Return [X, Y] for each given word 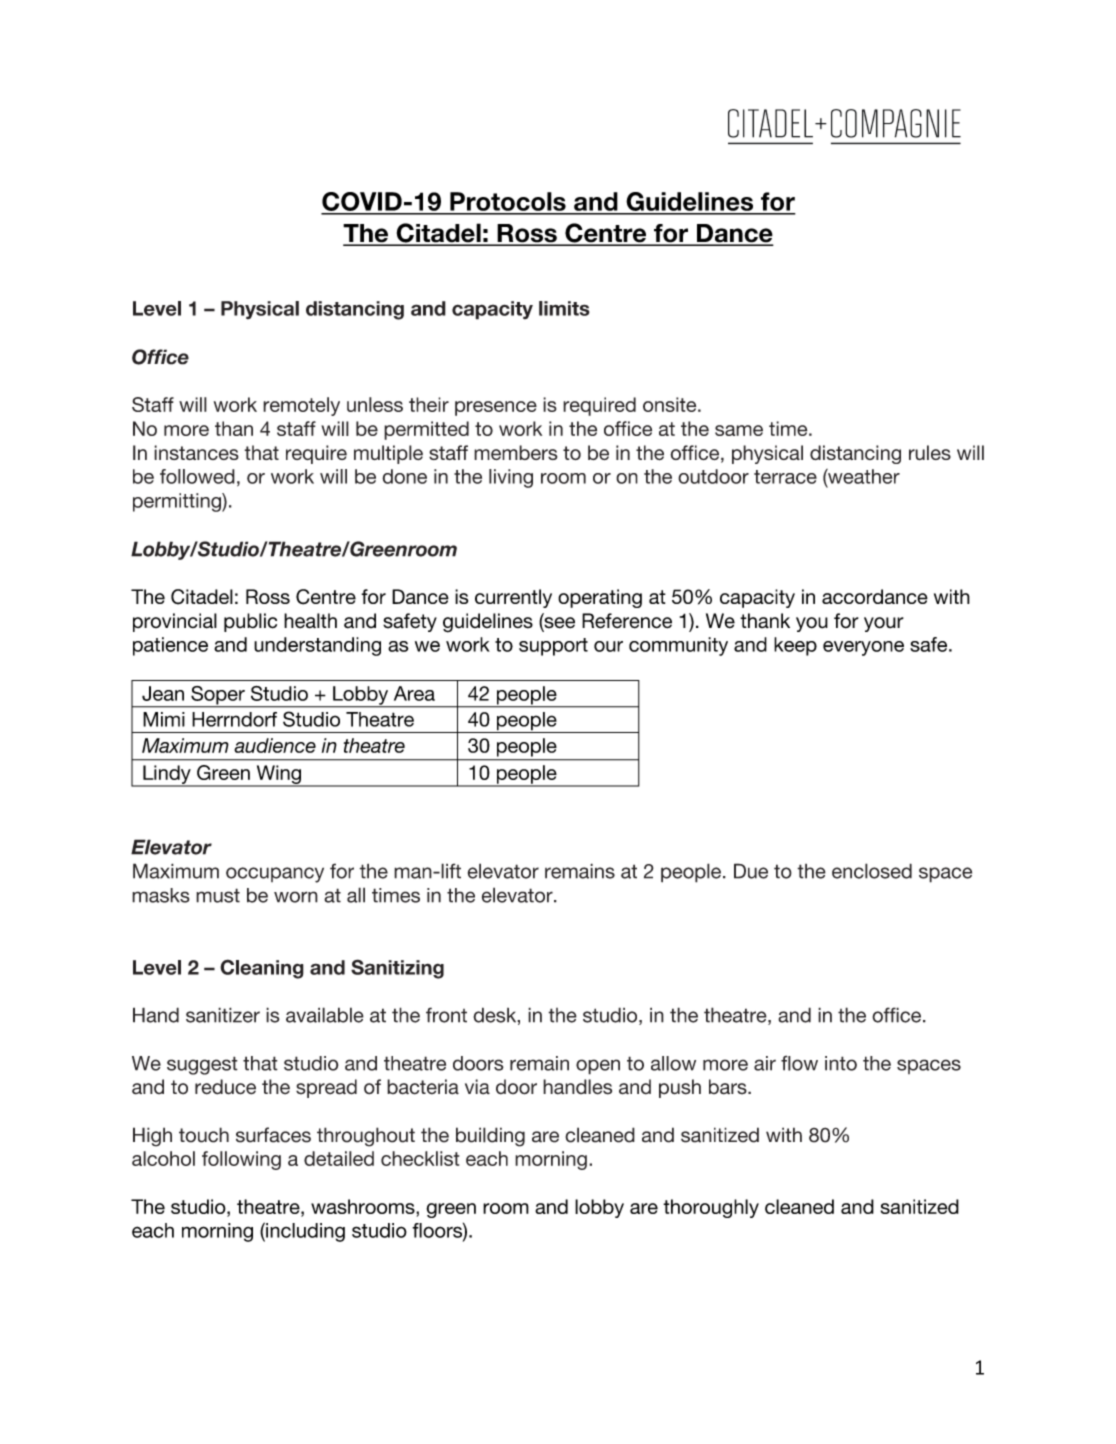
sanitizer [223, 1015]
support [553, 647]
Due [751, 871]
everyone [863, 648]
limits [564, 308]
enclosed [872, 871]
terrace [785, 477]
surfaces [273, 1135]
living [511, 478]
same [739, 430]
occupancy [275, 875]
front [446, 1015]
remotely [301, 406]
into [841, 1063]
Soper [218, 696]
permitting [178, 502]
